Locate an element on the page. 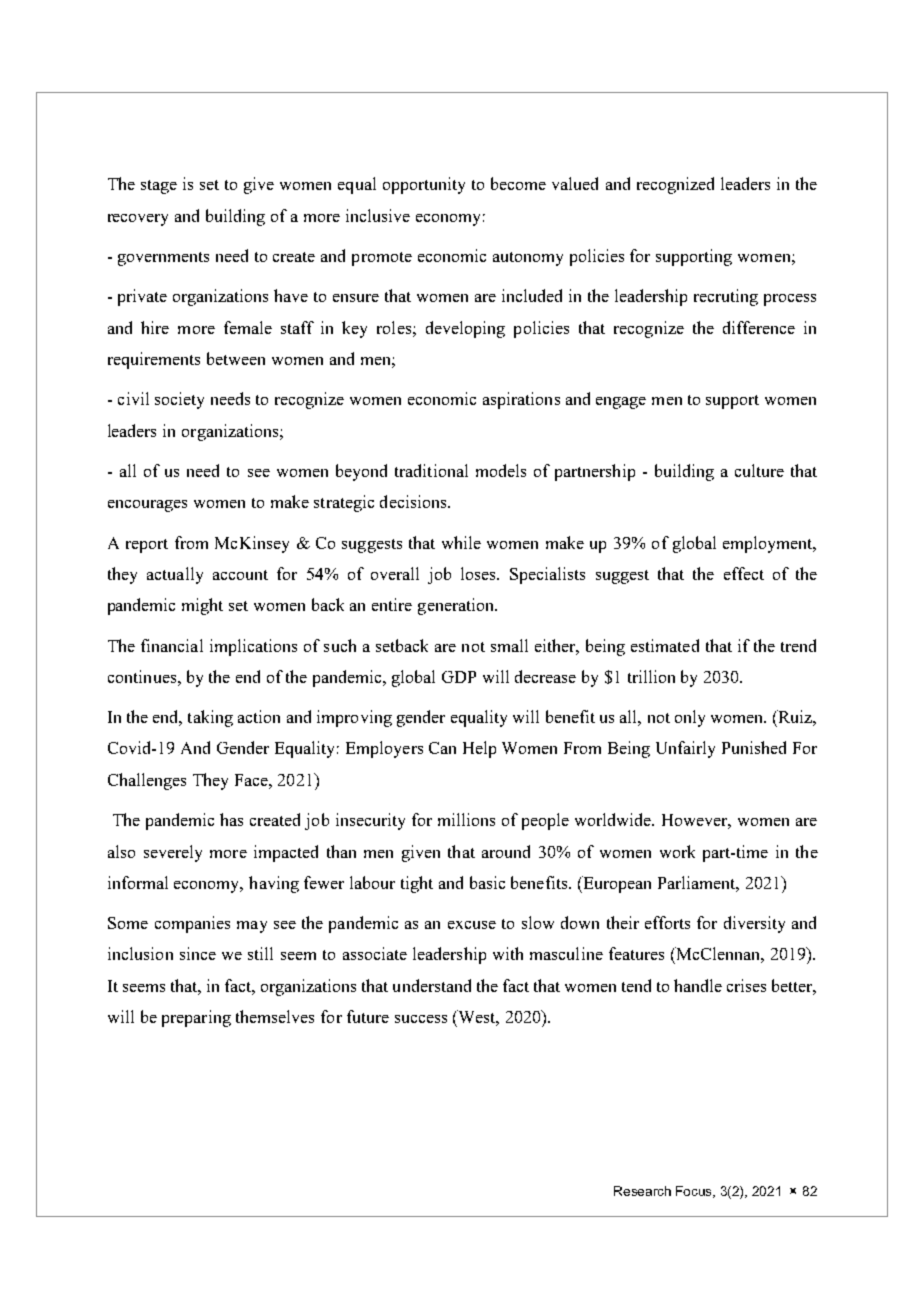  opportunity is located at coordinates (424, 185).
